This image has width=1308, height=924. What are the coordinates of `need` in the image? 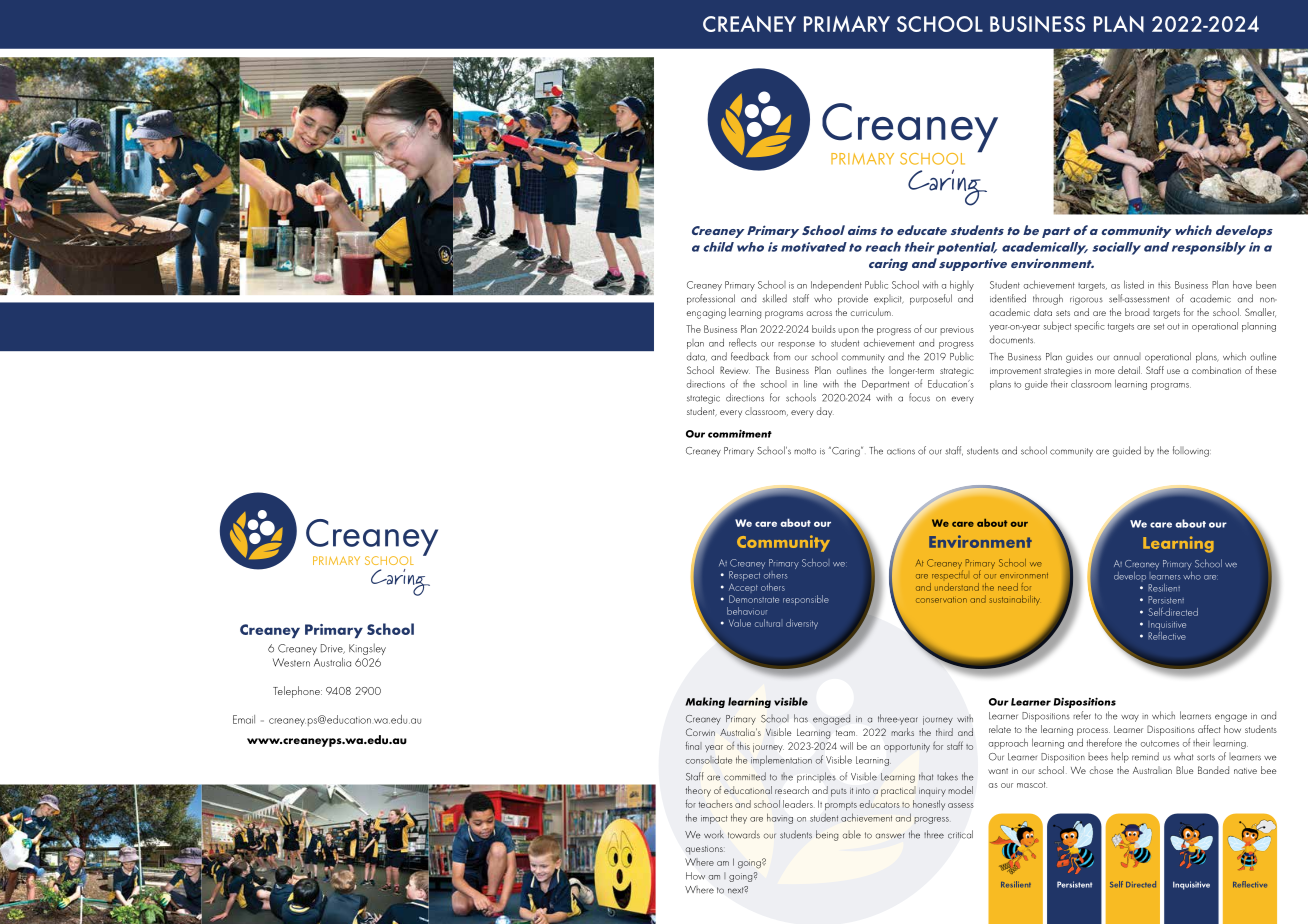 It's located at (1008, 587).
